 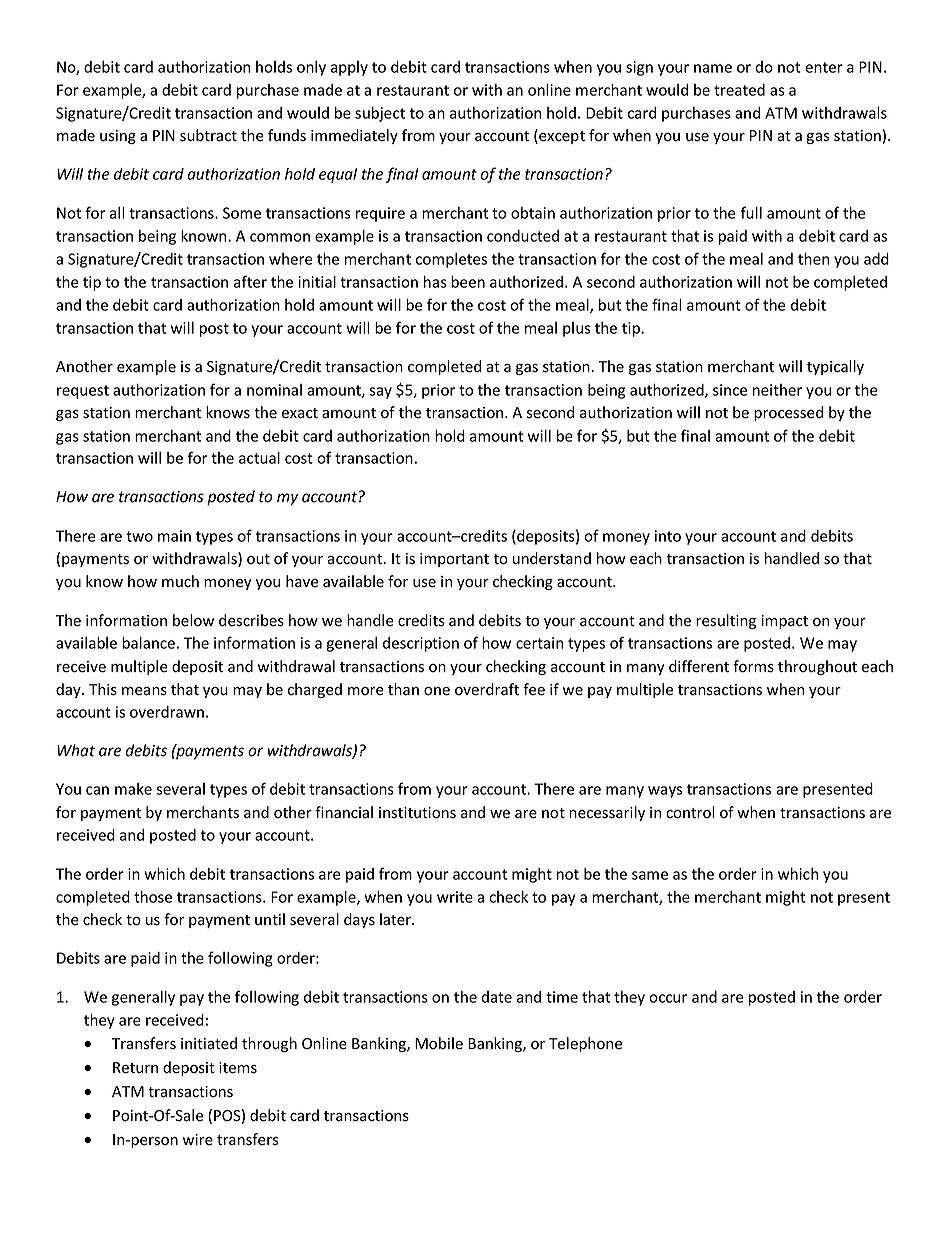 I want to click on impact, so click(x=784, y=622).
